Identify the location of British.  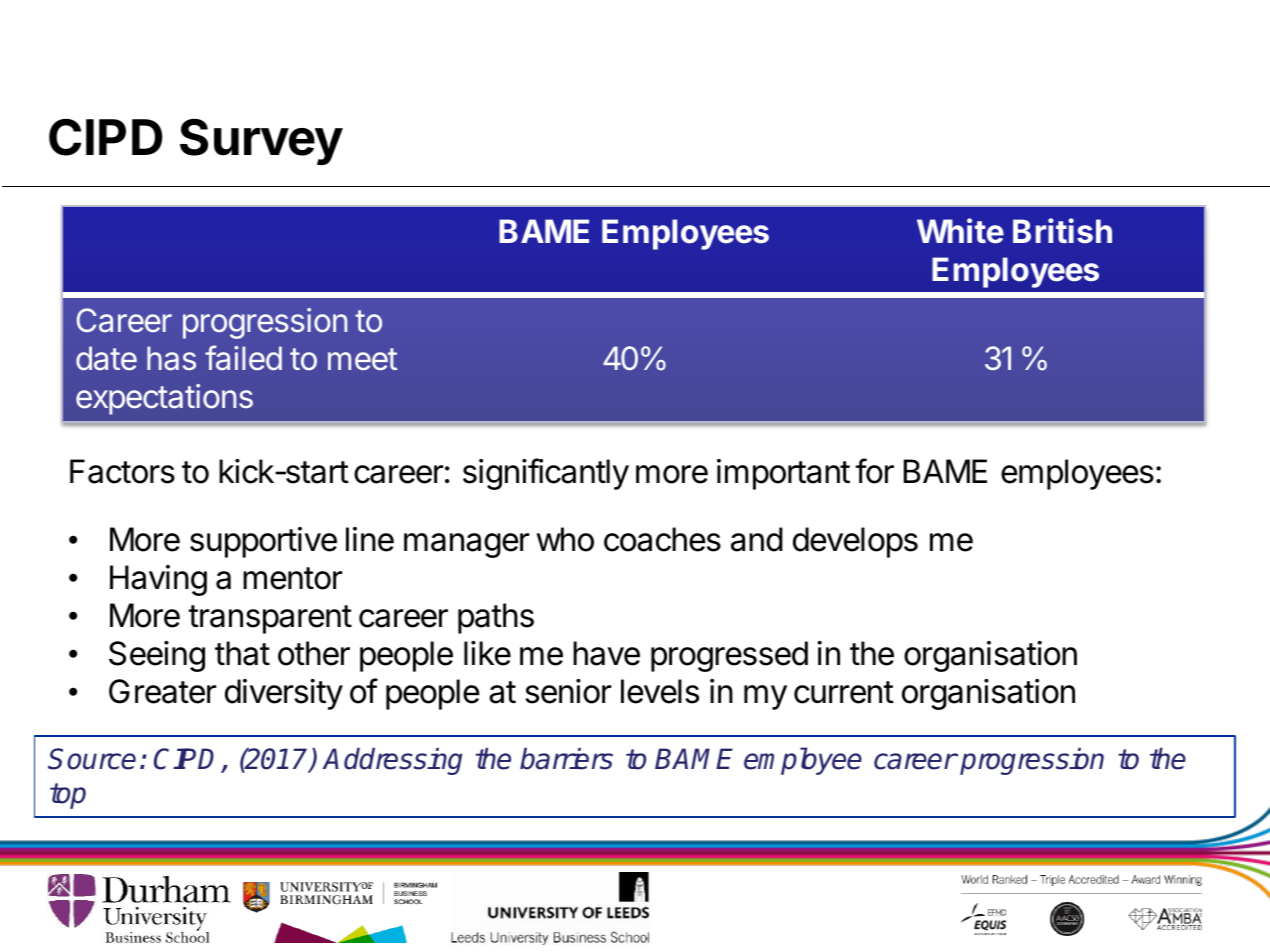
(1062, 231).
